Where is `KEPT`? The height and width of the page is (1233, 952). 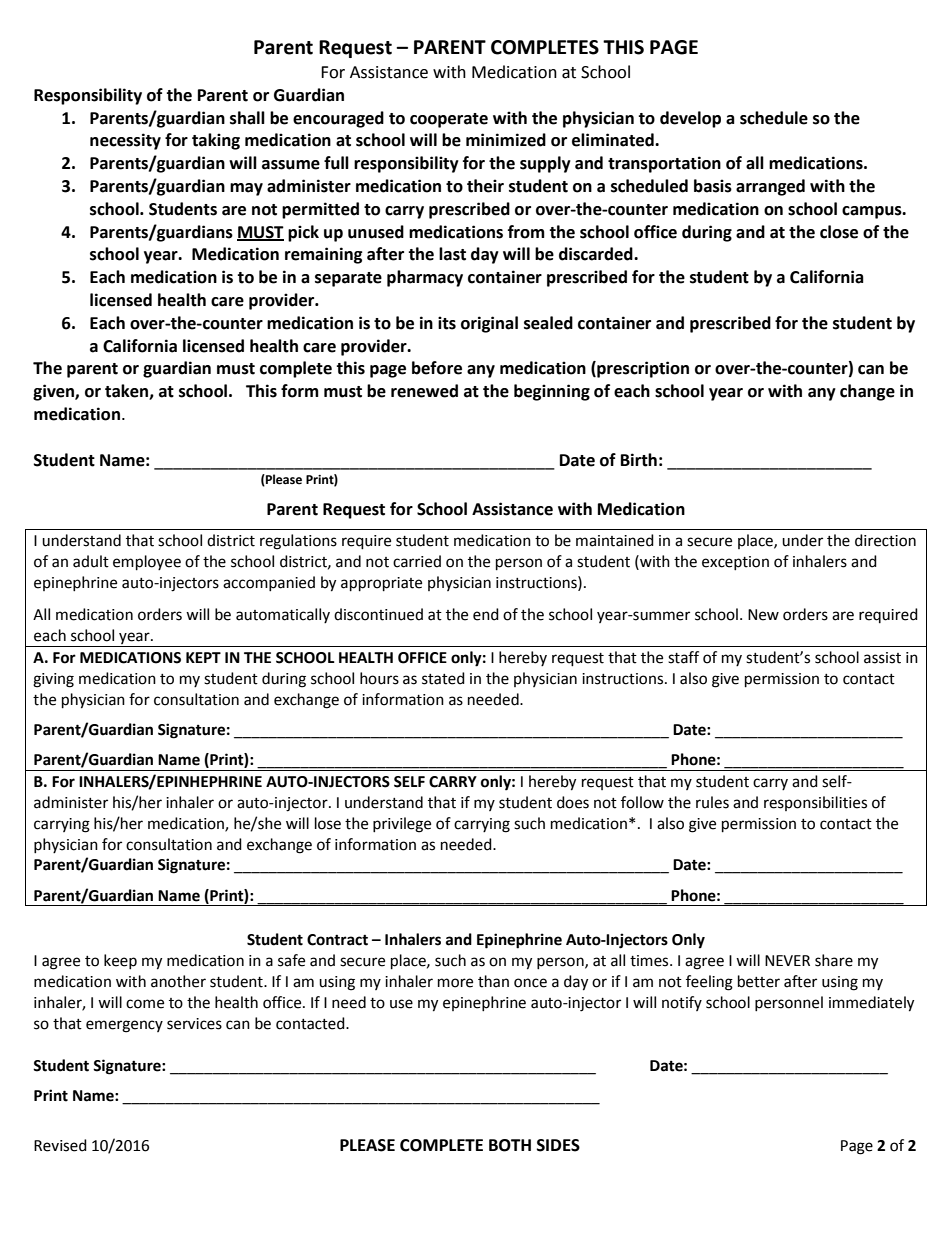
KEPT is located at coordinates (203, 657).
